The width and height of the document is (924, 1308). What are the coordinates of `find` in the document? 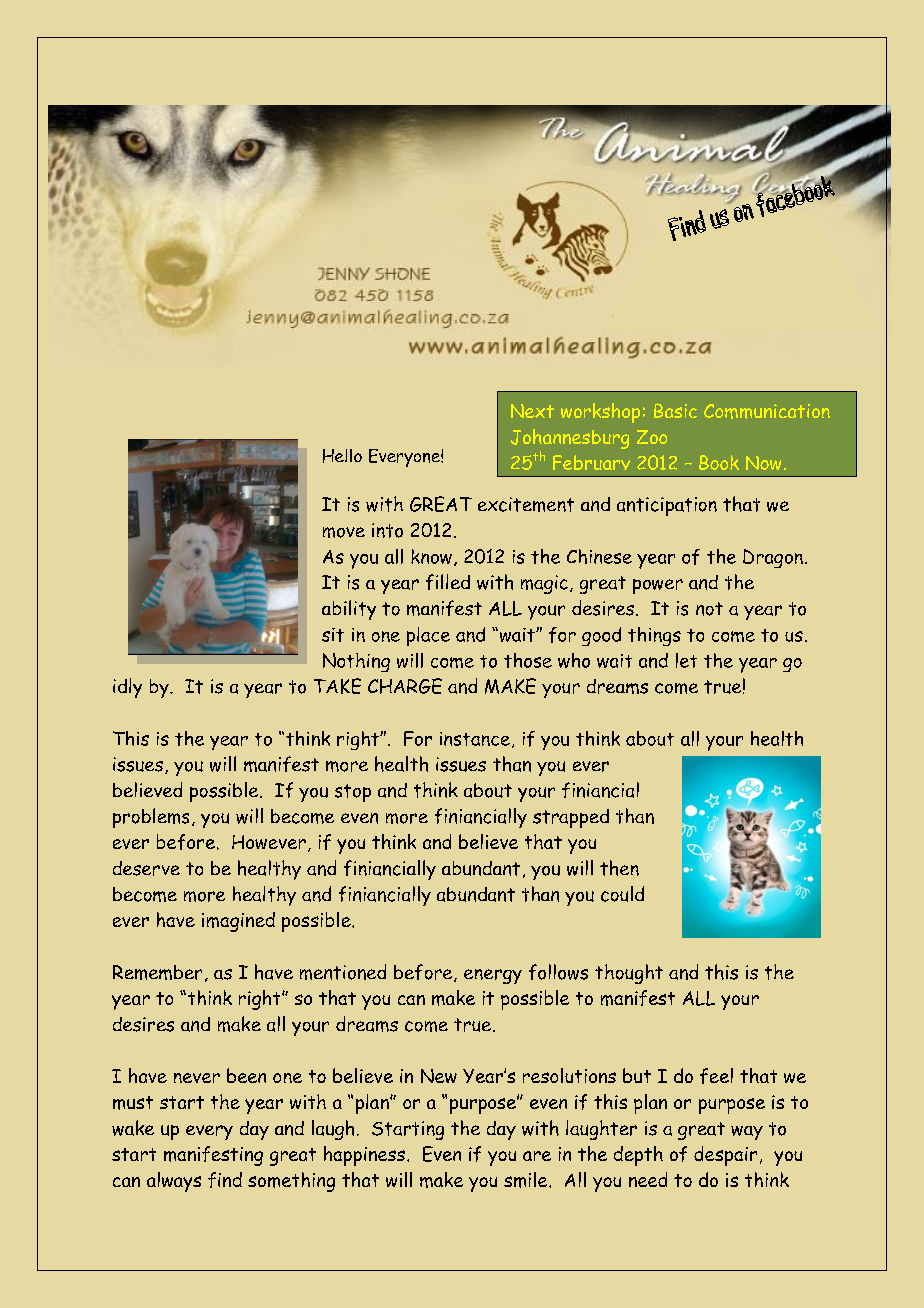 It's located at (225, 1180).
